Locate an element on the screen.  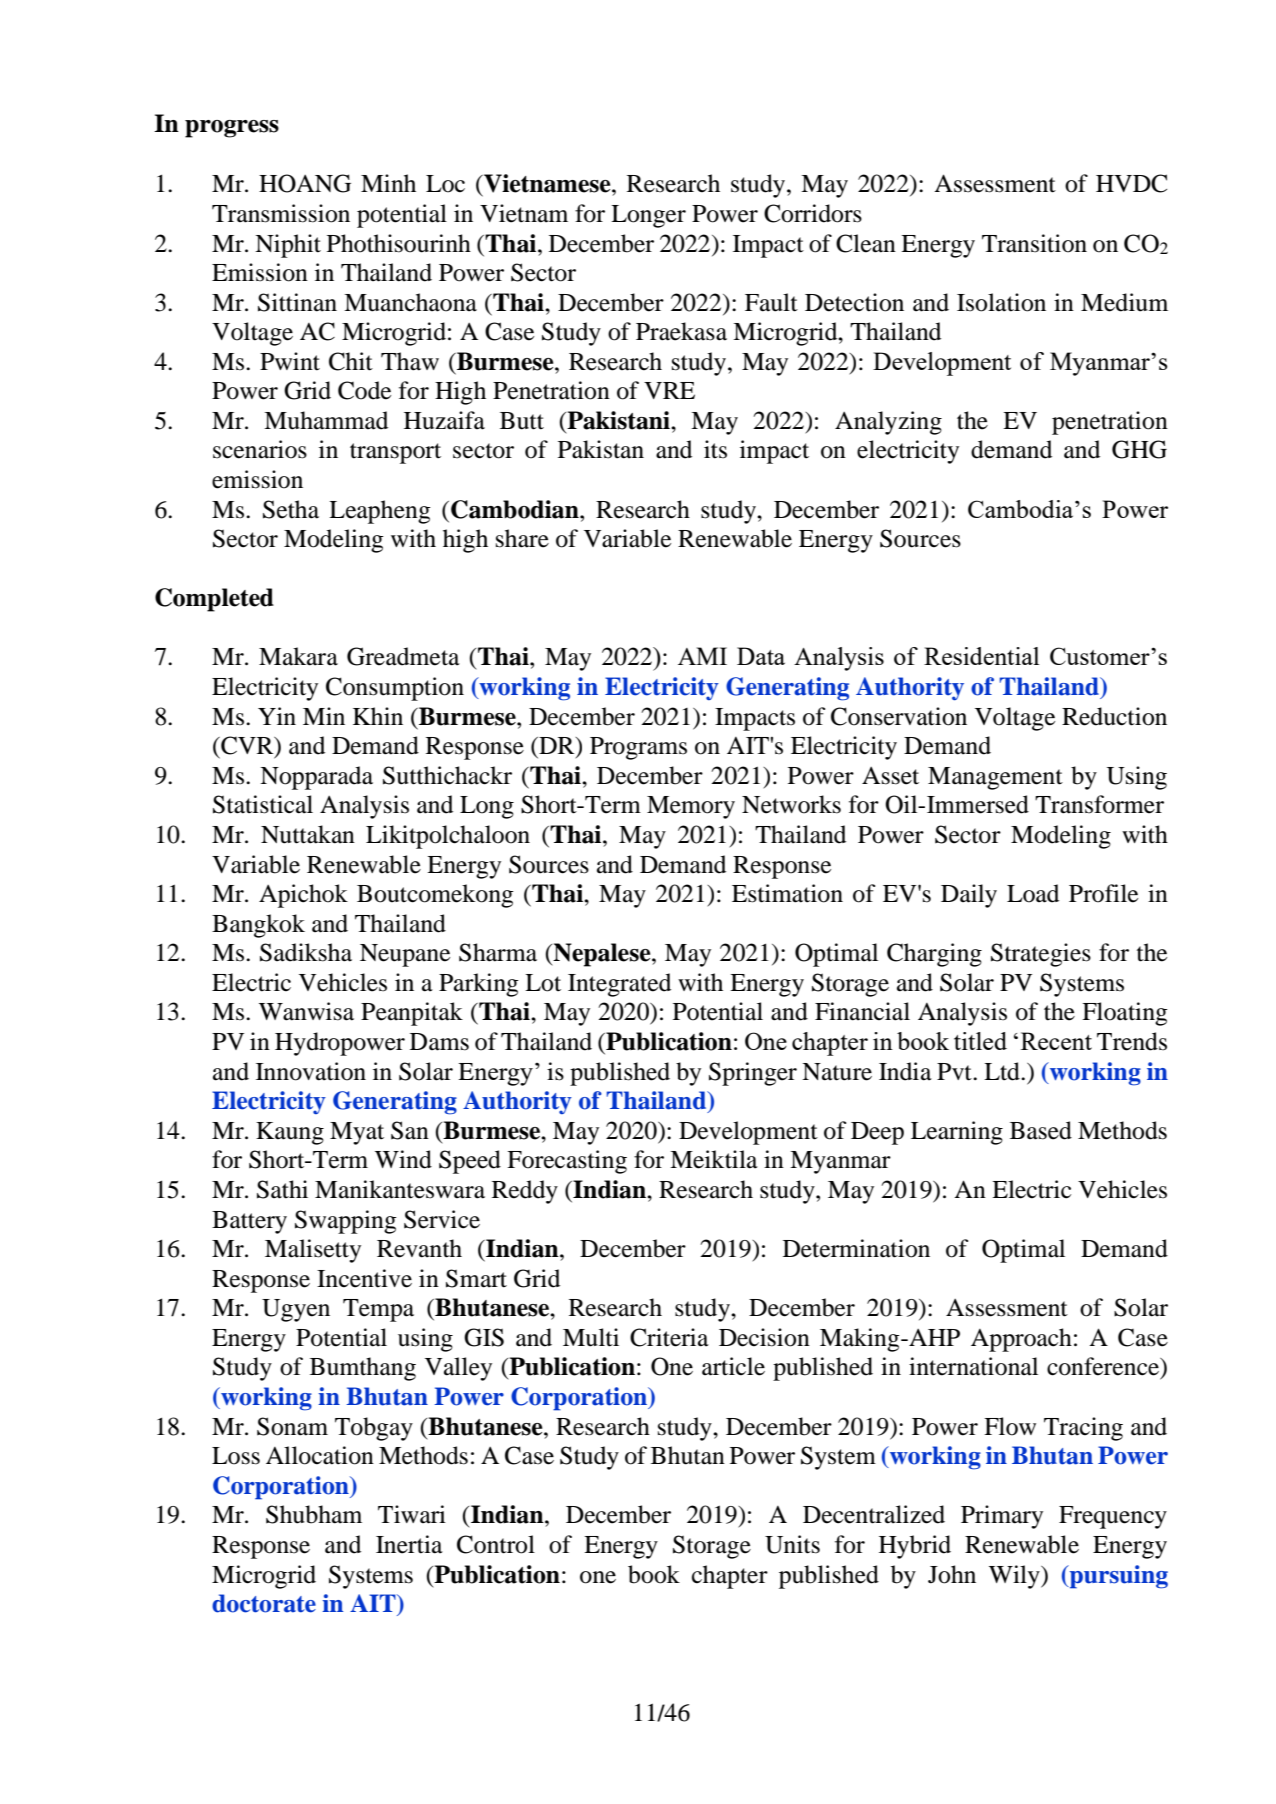
Transition is located at coordinates (1034, 243).
